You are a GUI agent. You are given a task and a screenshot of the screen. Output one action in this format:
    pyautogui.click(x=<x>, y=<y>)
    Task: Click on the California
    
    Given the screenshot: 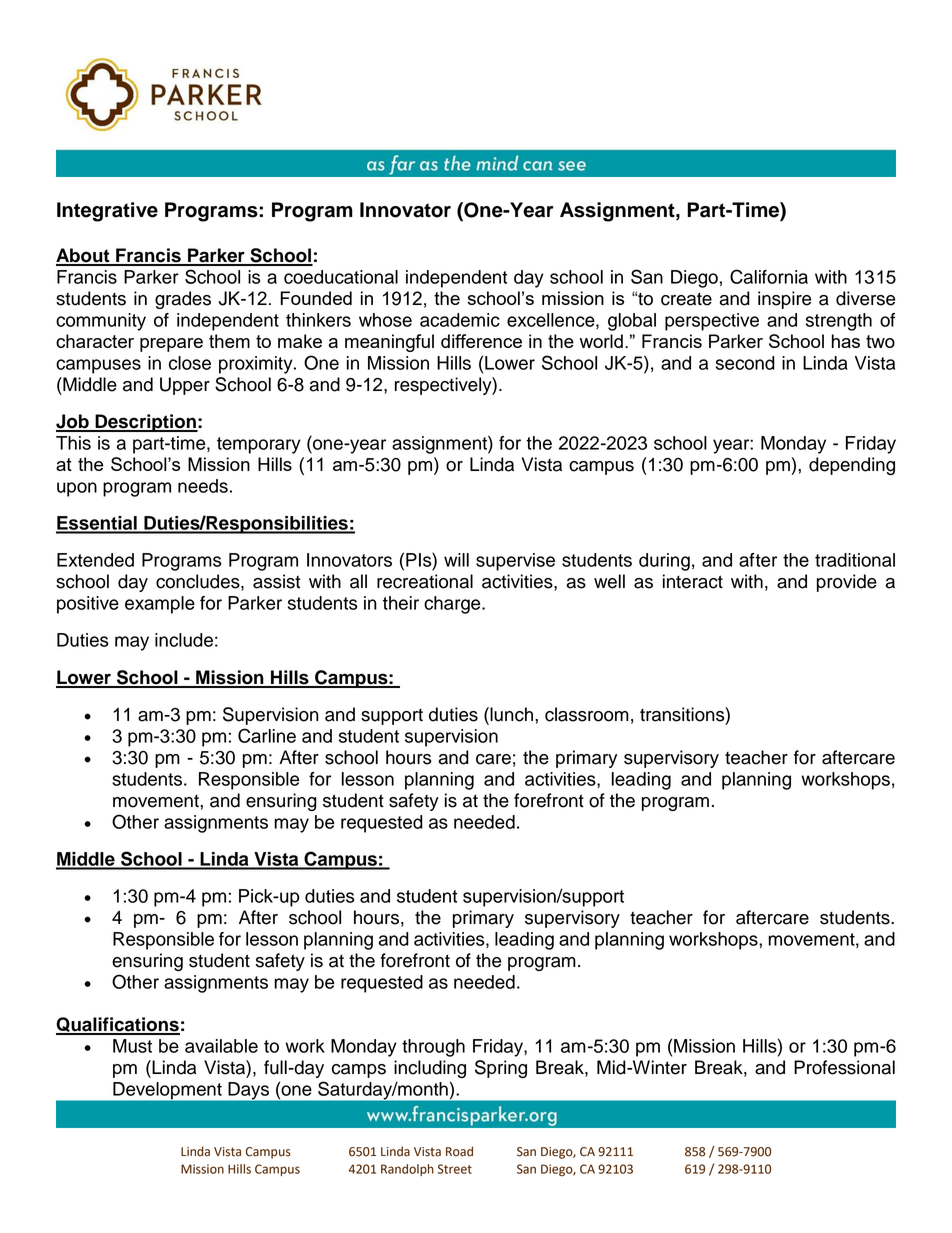 What is the action you would take?
    pyautogui.click(x=769, y=276)
